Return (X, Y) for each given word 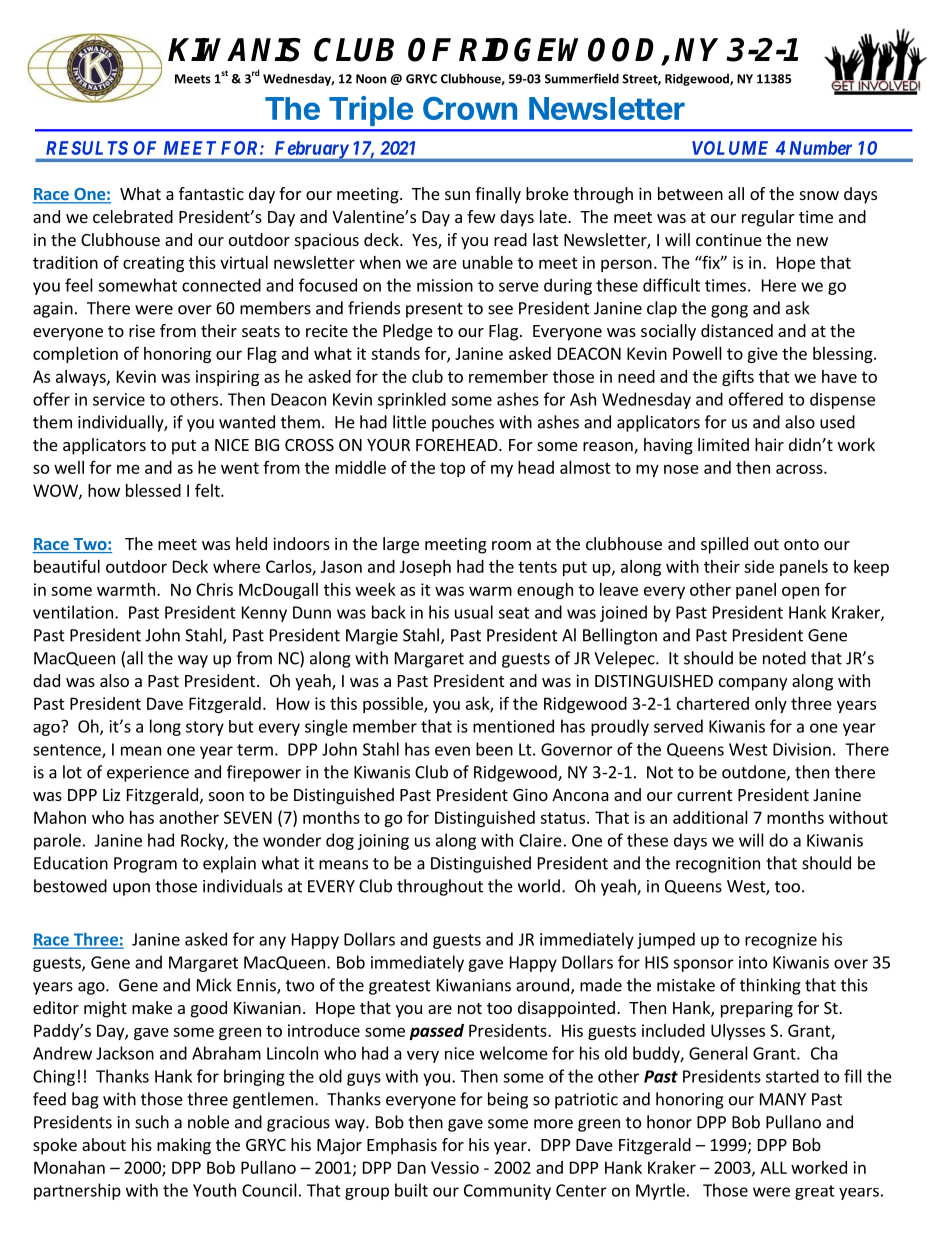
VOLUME (730, 148)
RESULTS (87, 148)
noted (784, 658)
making (184, 1146)
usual (474, 612)
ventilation (73, 612)
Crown (470, 108)
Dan (412, 1167)
